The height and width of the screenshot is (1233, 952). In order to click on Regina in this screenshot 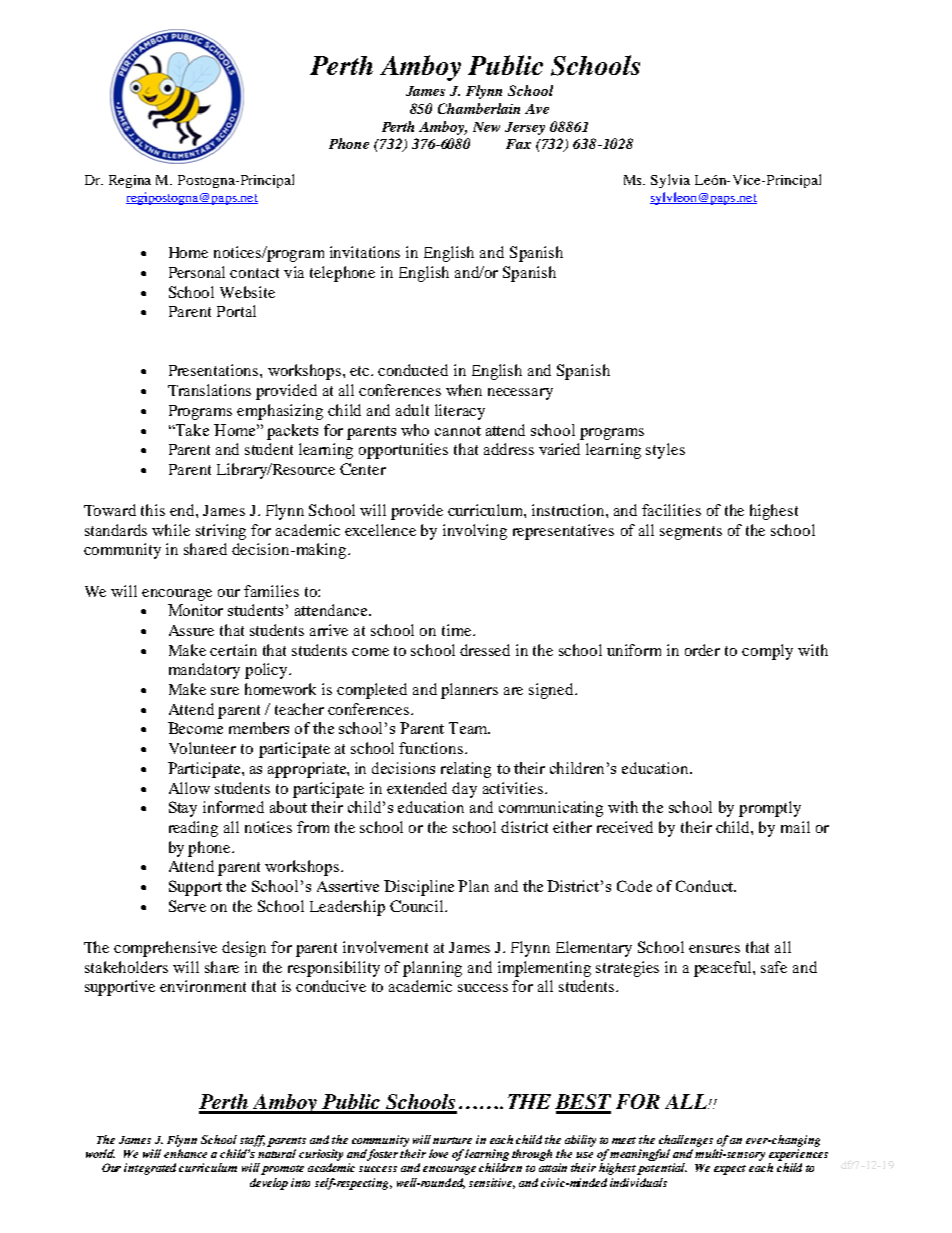, I will do `click(130, 181)`.
